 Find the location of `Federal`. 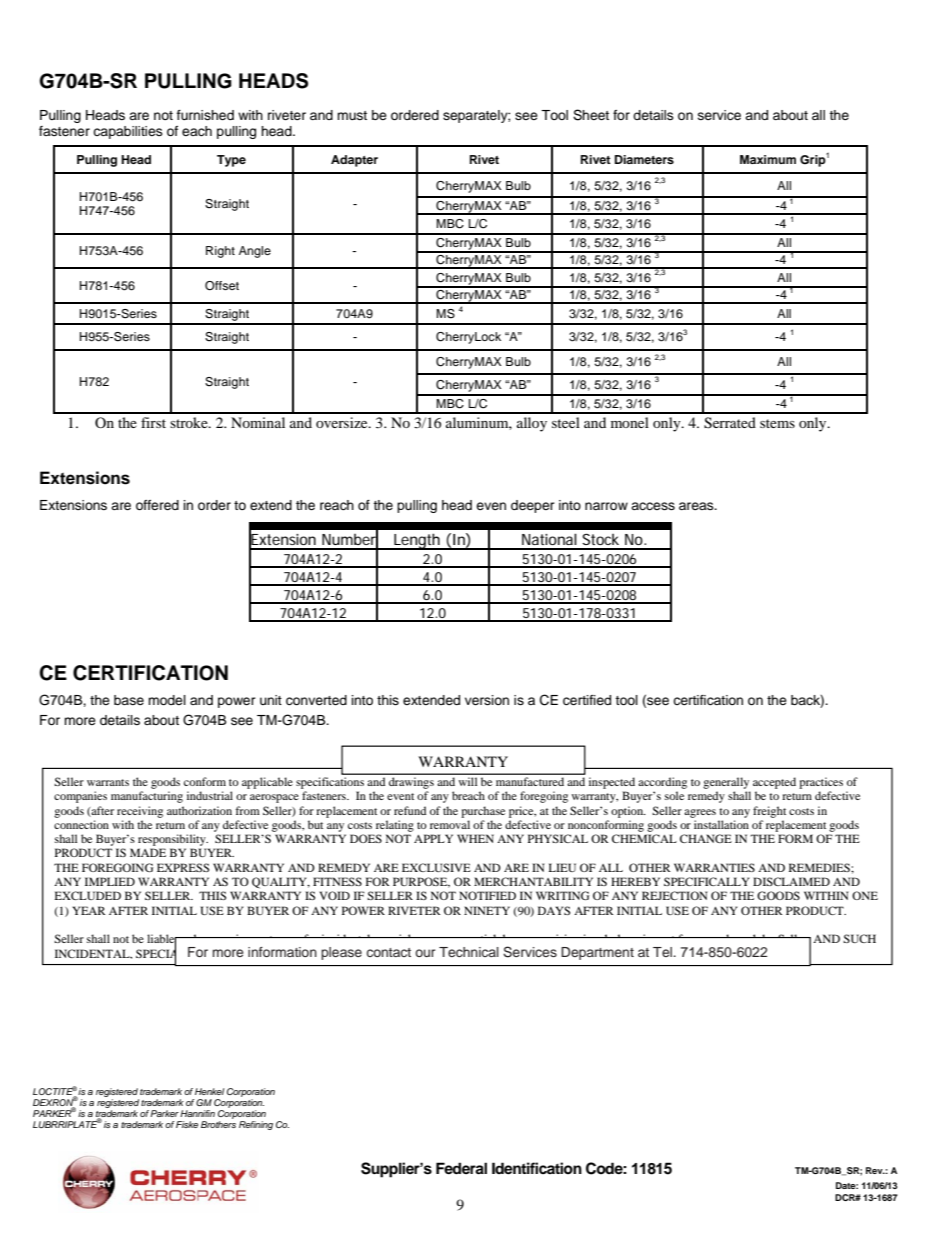

Federal is located at coordinates (461, 1168).
